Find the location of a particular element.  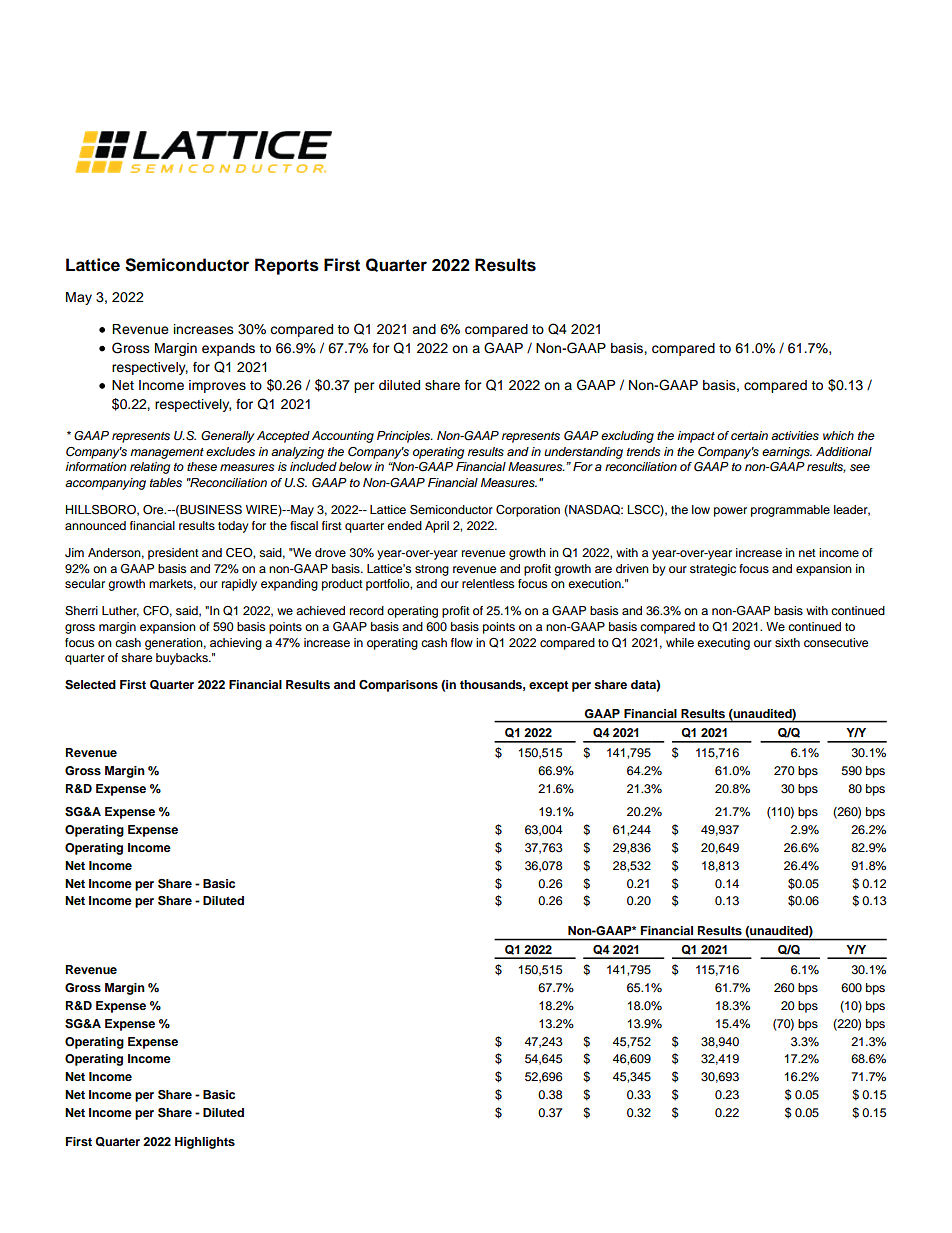

expands is located at coordinates (228, 349).
